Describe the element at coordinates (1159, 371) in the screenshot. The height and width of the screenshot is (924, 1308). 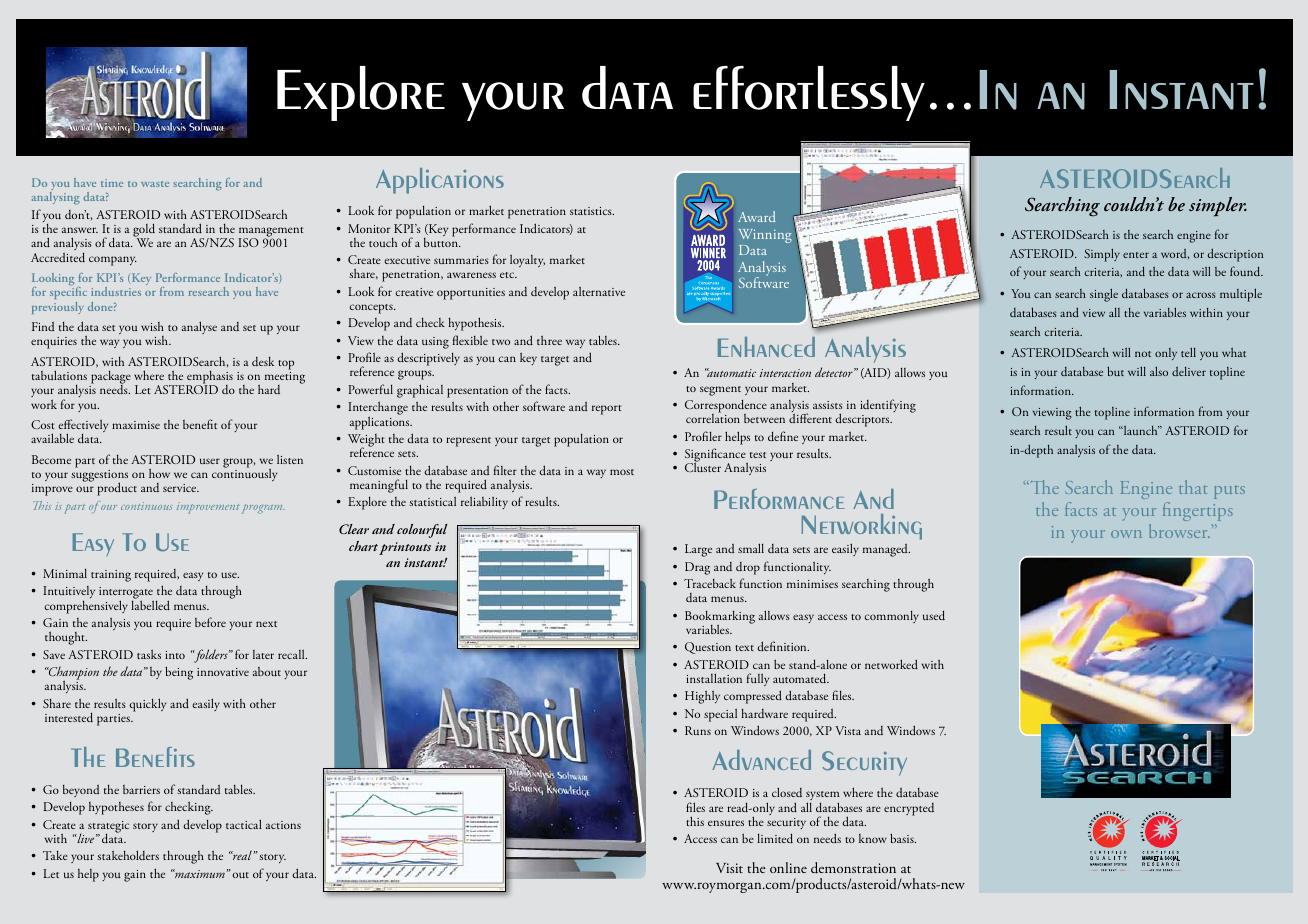
I see `also` at that location.
